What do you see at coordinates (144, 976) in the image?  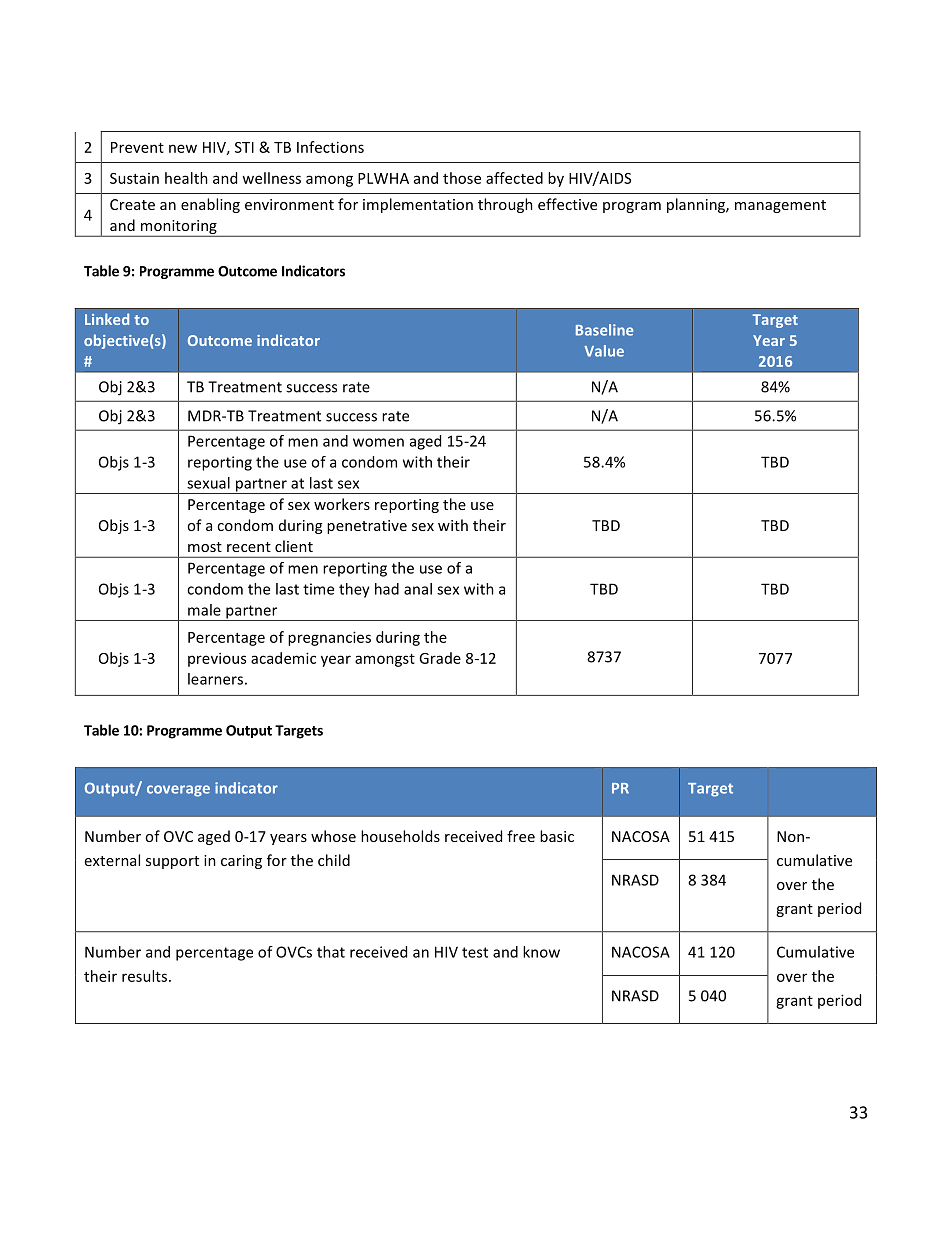 I see `results` at bounding box center [144, 976].
